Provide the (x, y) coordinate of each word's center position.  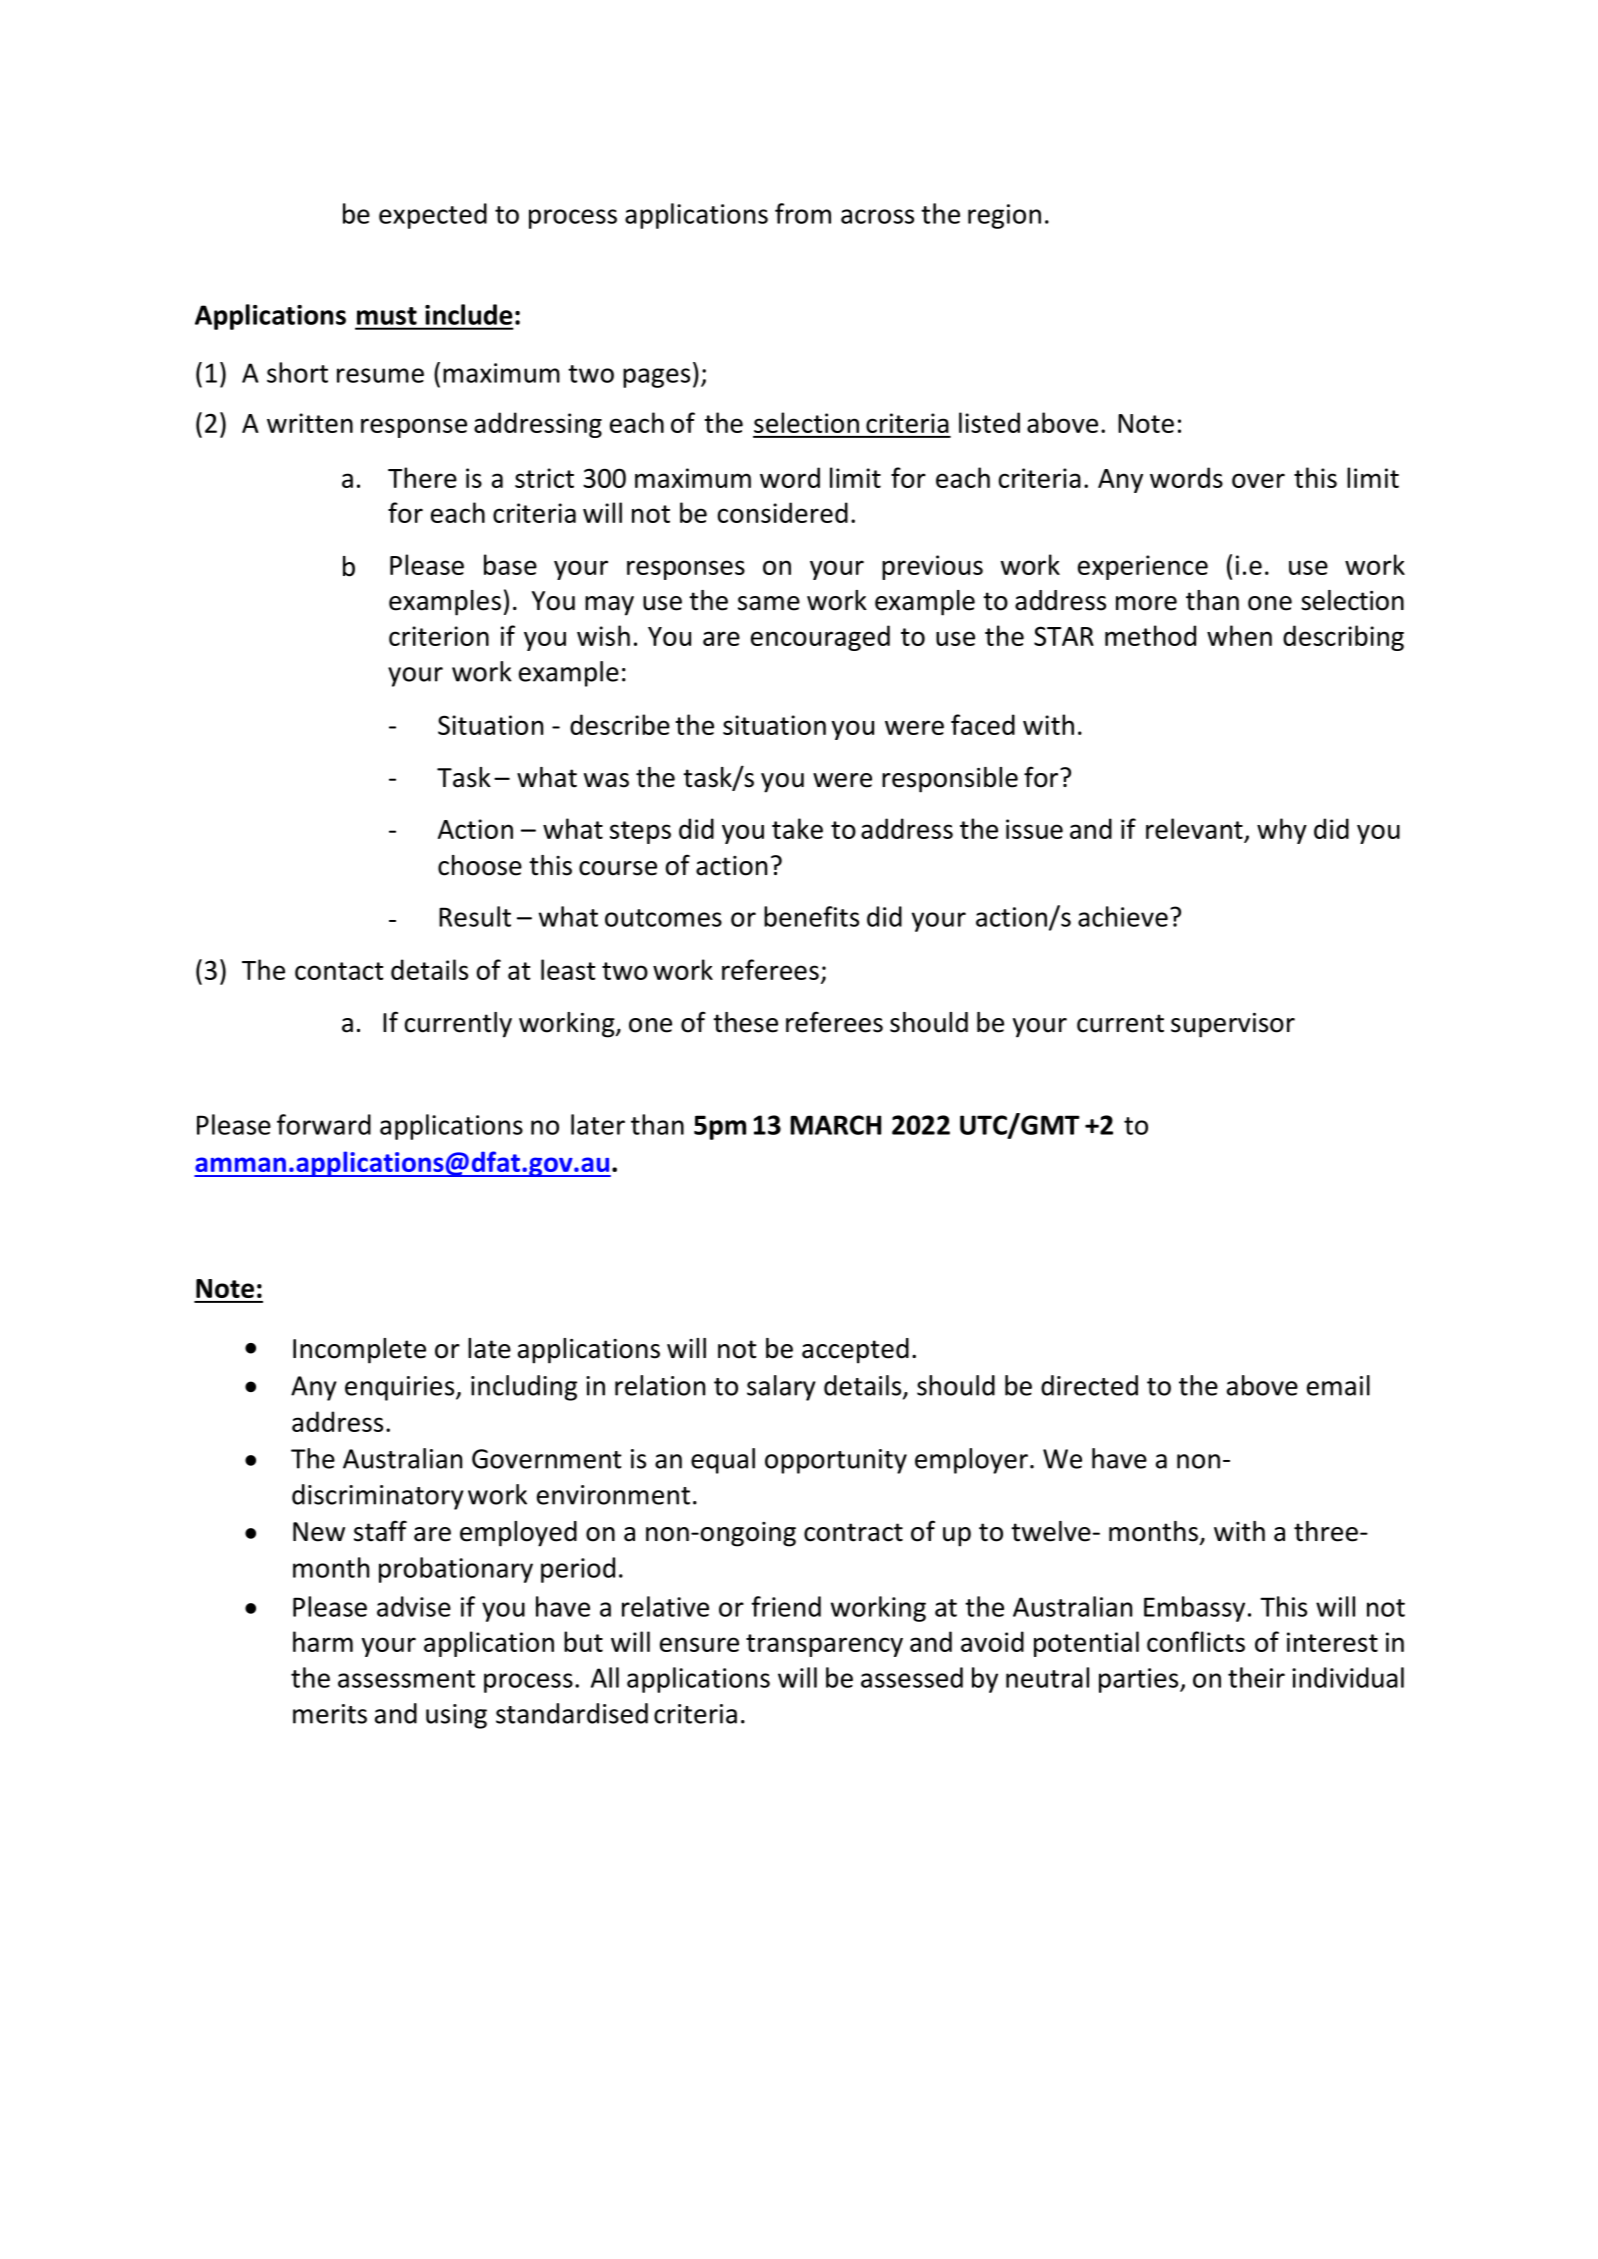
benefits (811, 916)
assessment (406, 1679)
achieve (1123, 916)
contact (339, 971)
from (803, 213)
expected (433, 216)
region (1004, 216)
